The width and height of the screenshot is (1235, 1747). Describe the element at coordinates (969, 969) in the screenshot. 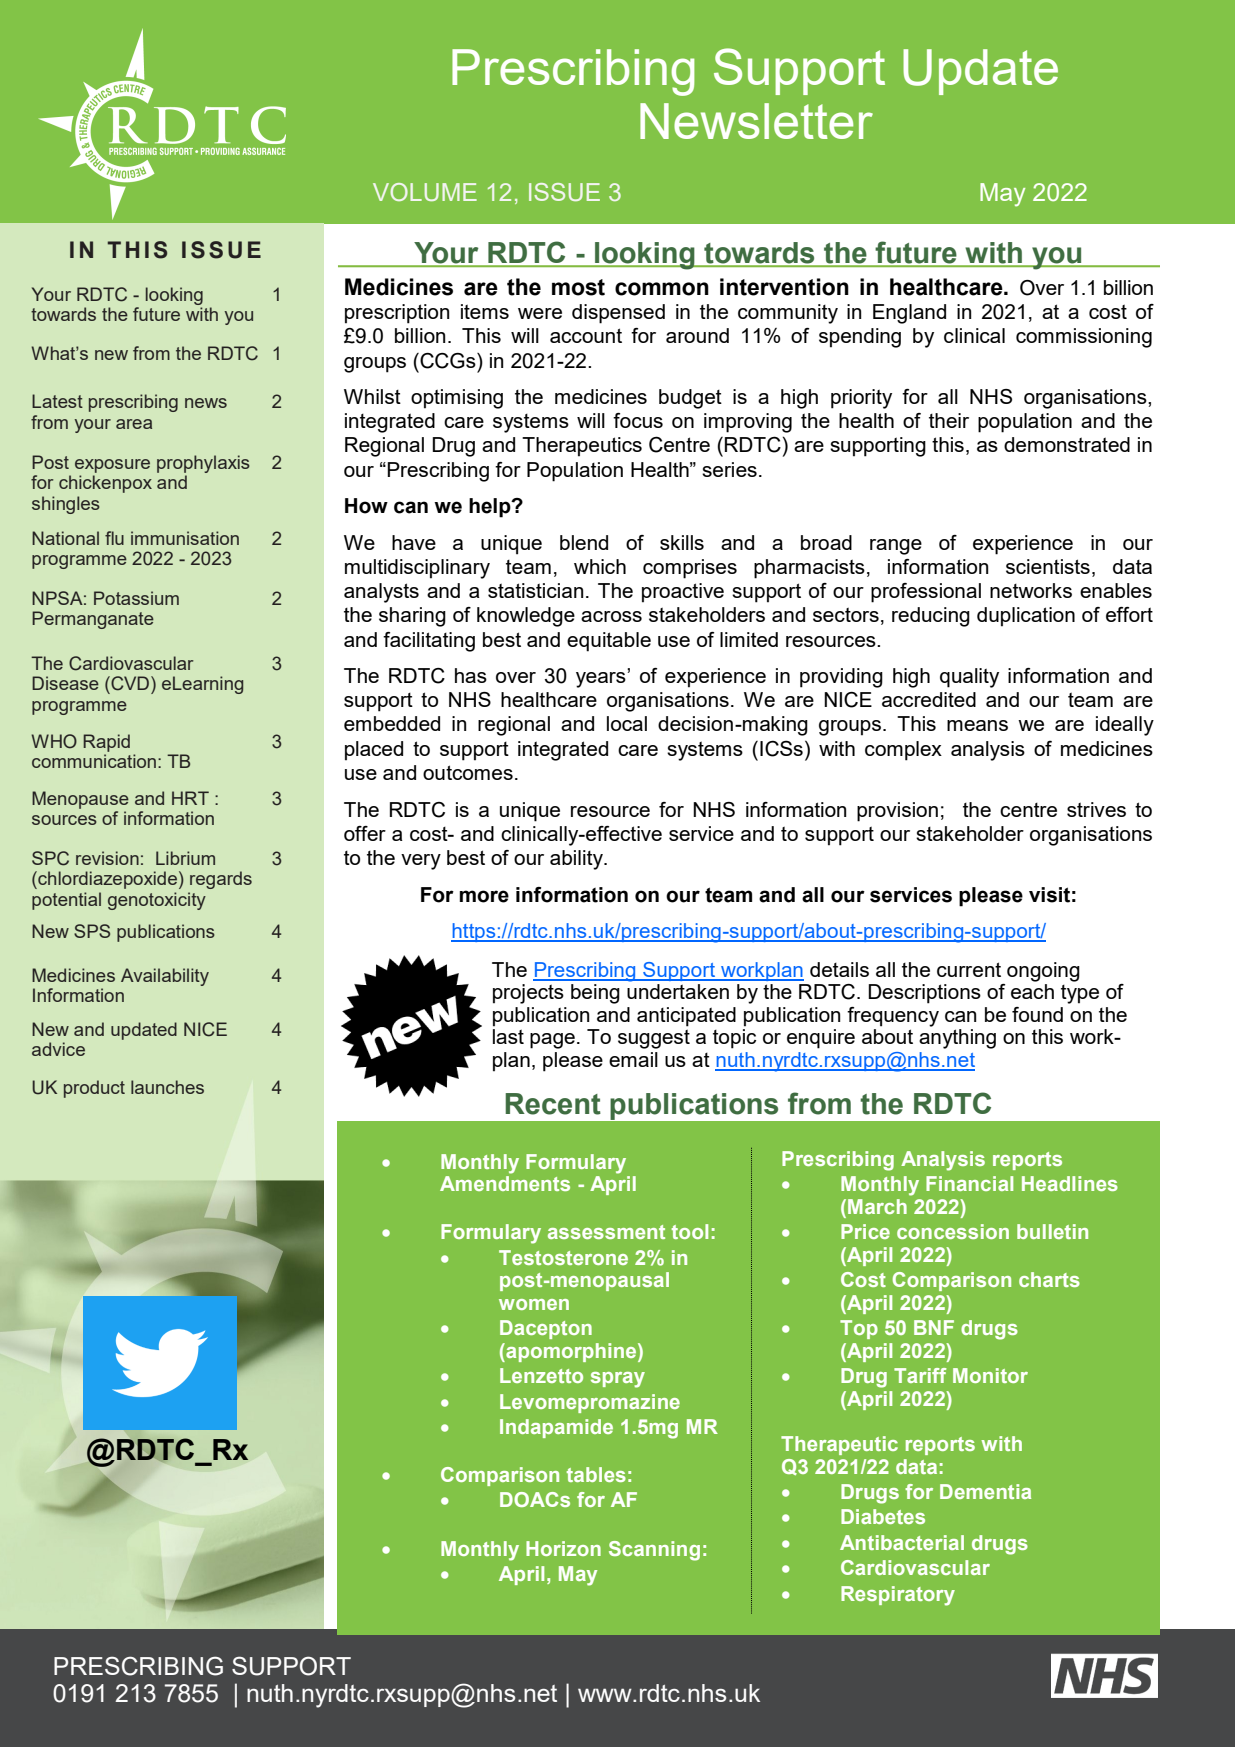

I see `current` at that location.
